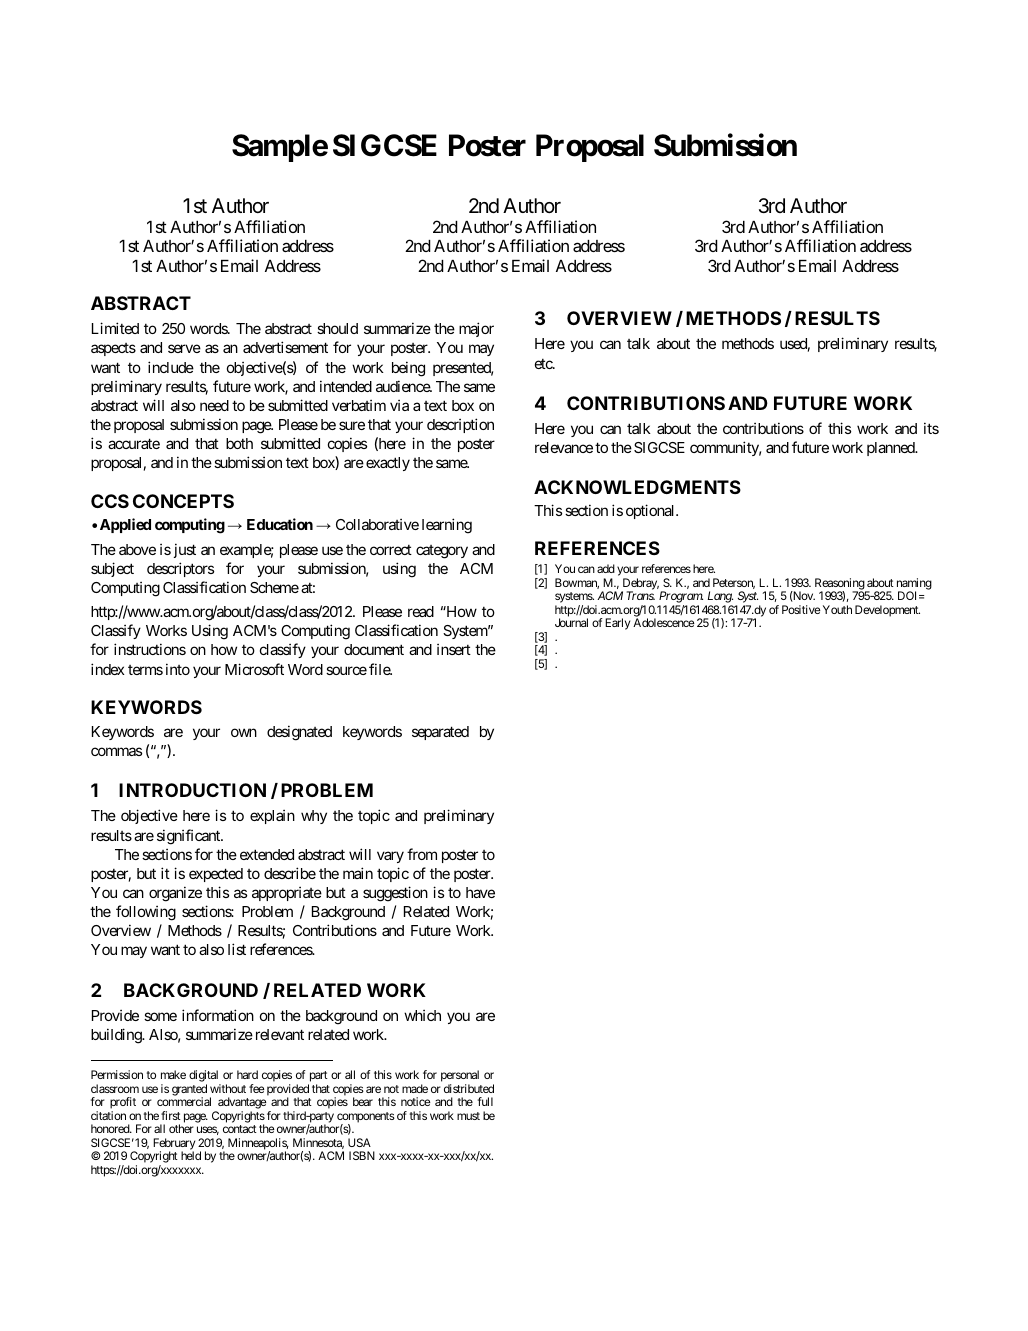  I want to click on being, so click(408, 369).
